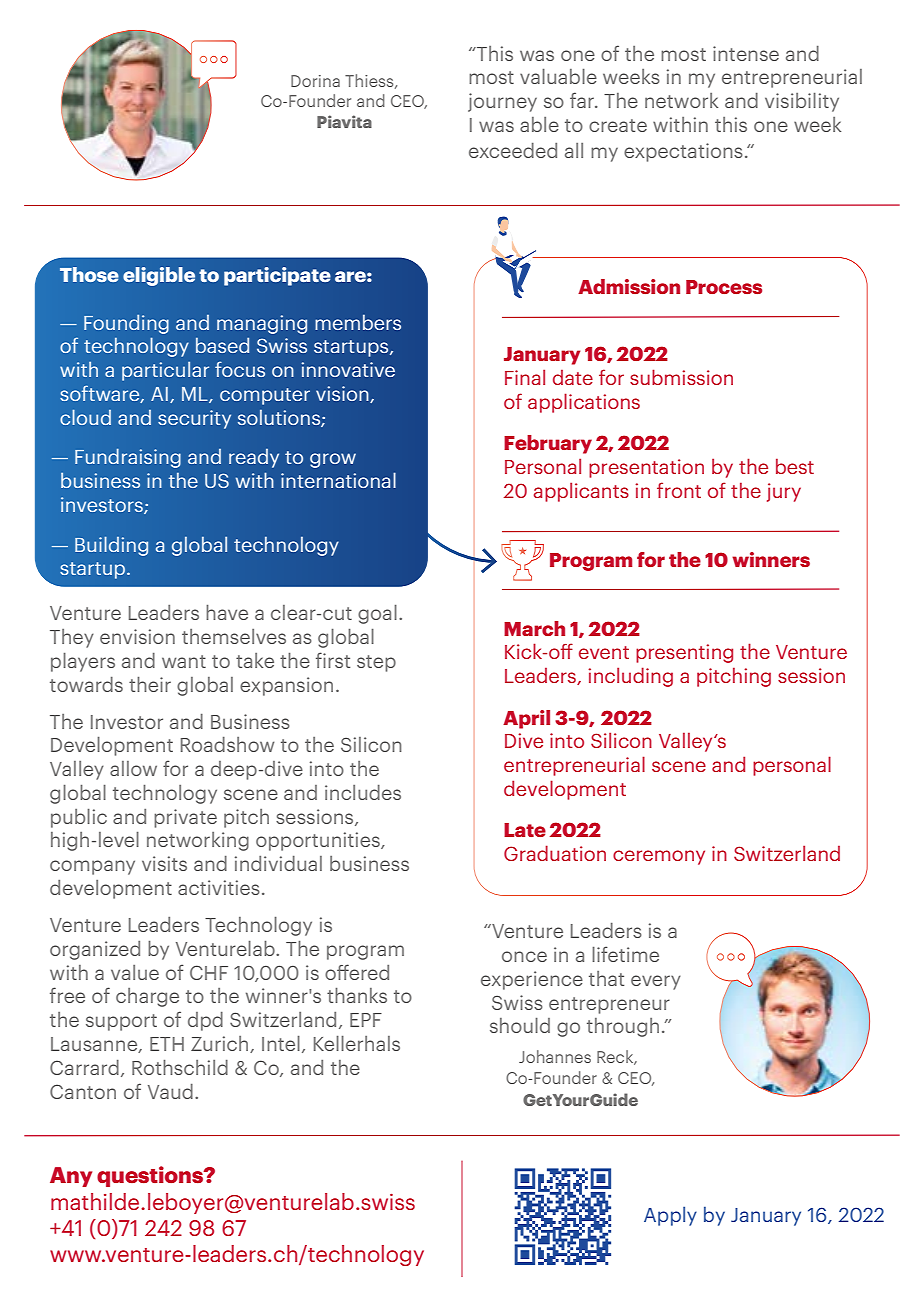 The height and width of the image is (1311, 924). Describe the element at coordinates (555, 1056) in the image. I see `Johannes` at that location.
